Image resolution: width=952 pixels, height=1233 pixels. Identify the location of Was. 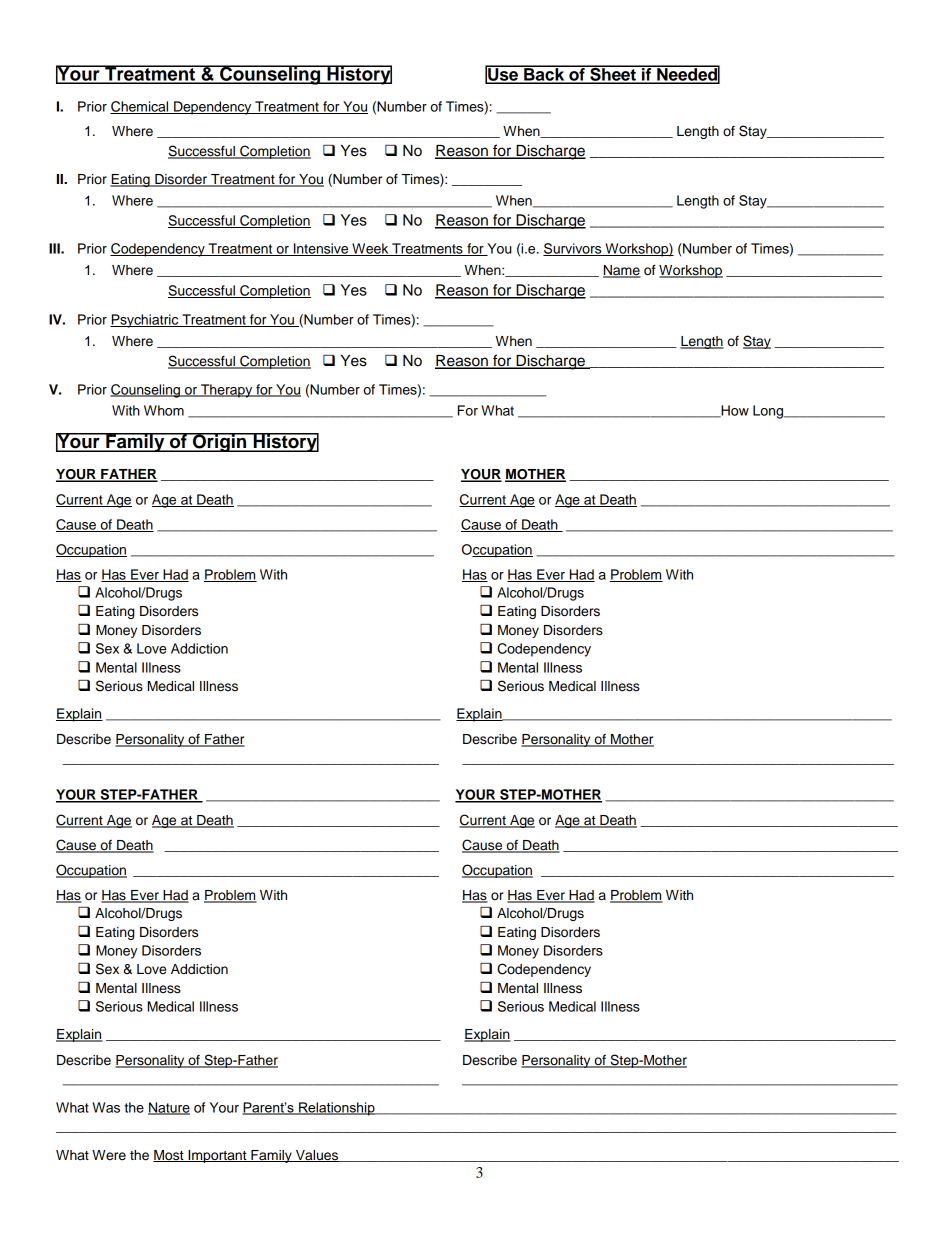
(106, 1107).
